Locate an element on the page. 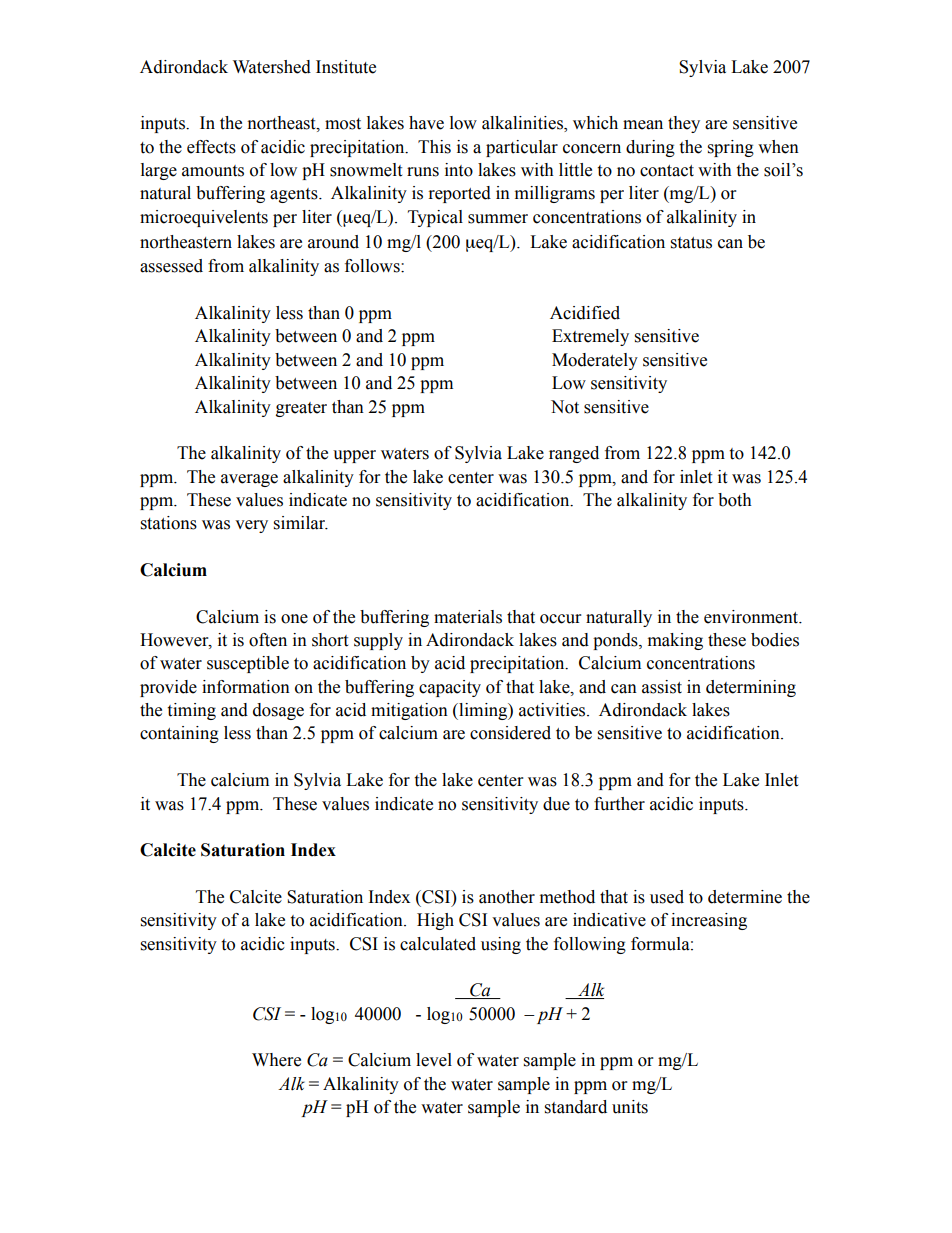  level is located at coordinates (434, 1060).
